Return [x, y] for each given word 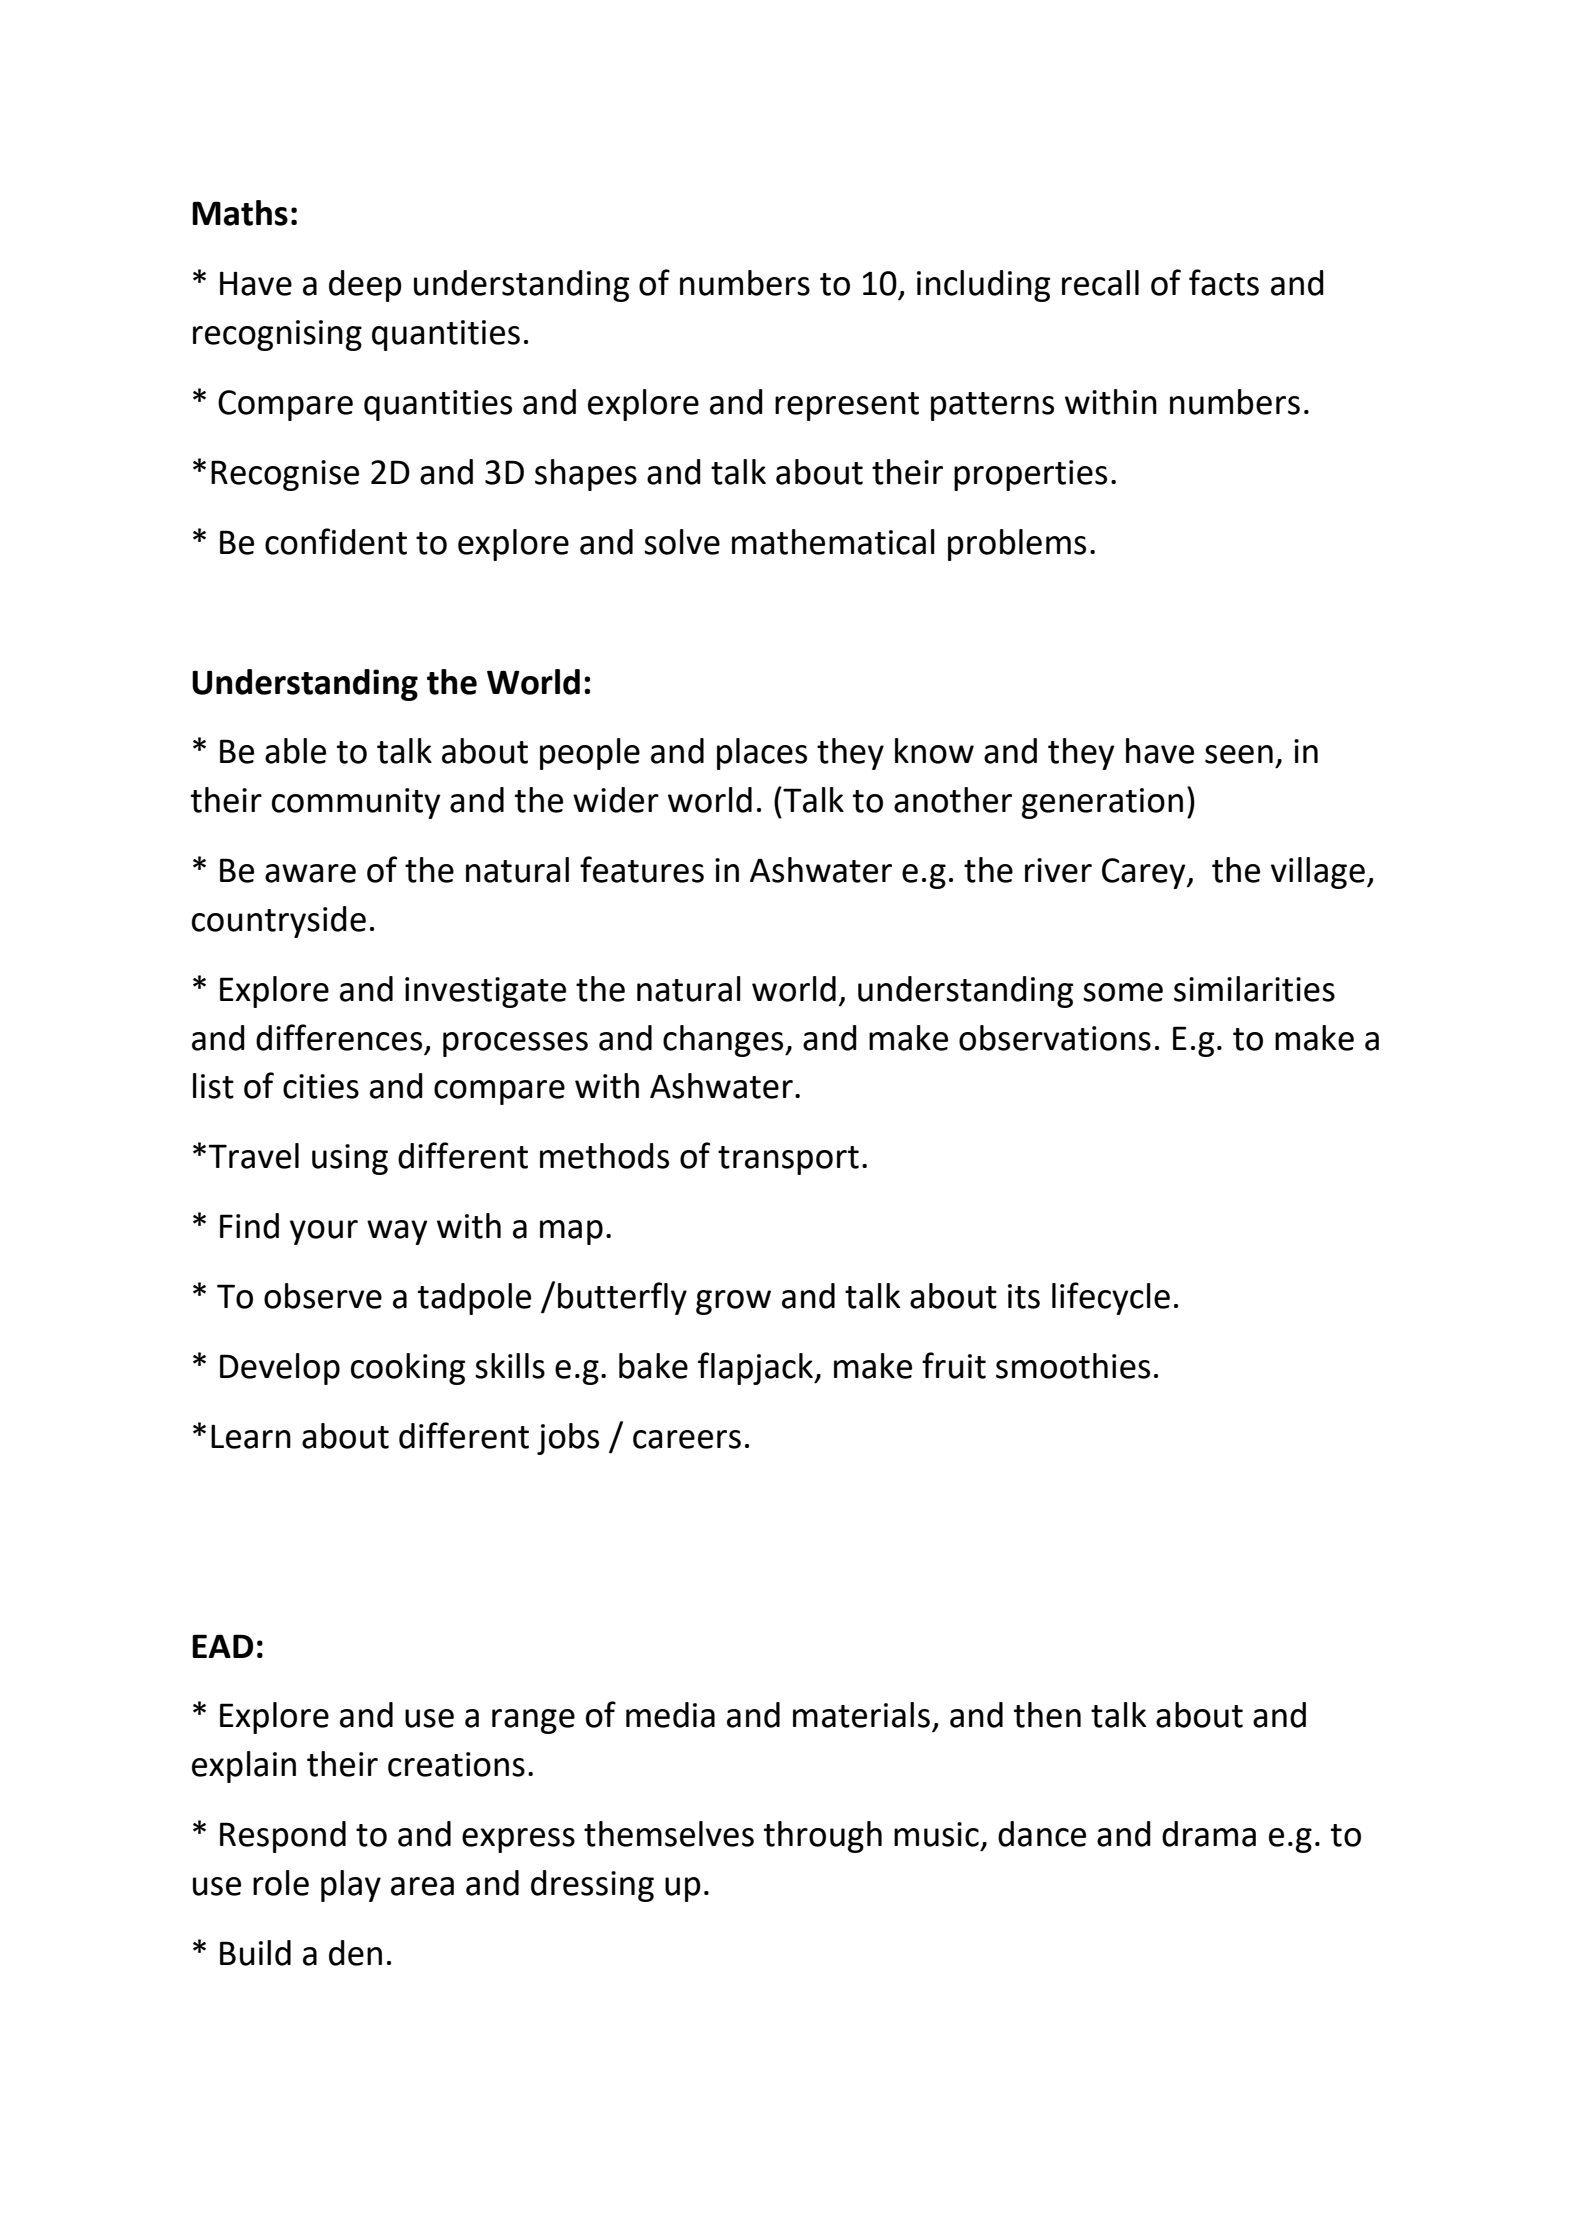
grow [733, 1302]
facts [1224, 282]
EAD [222, 1646]
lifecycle [1111, 1298]
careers [687, 1439]
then [1047, 1715]
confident [336, 541]
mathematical [833, 542]
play [351, 1886]
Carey [1145, 873]
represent [847, 406]
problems [1017, 545]
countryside [279, 922]
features [642, 869]
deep [365, 286]
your [324, 1232]
